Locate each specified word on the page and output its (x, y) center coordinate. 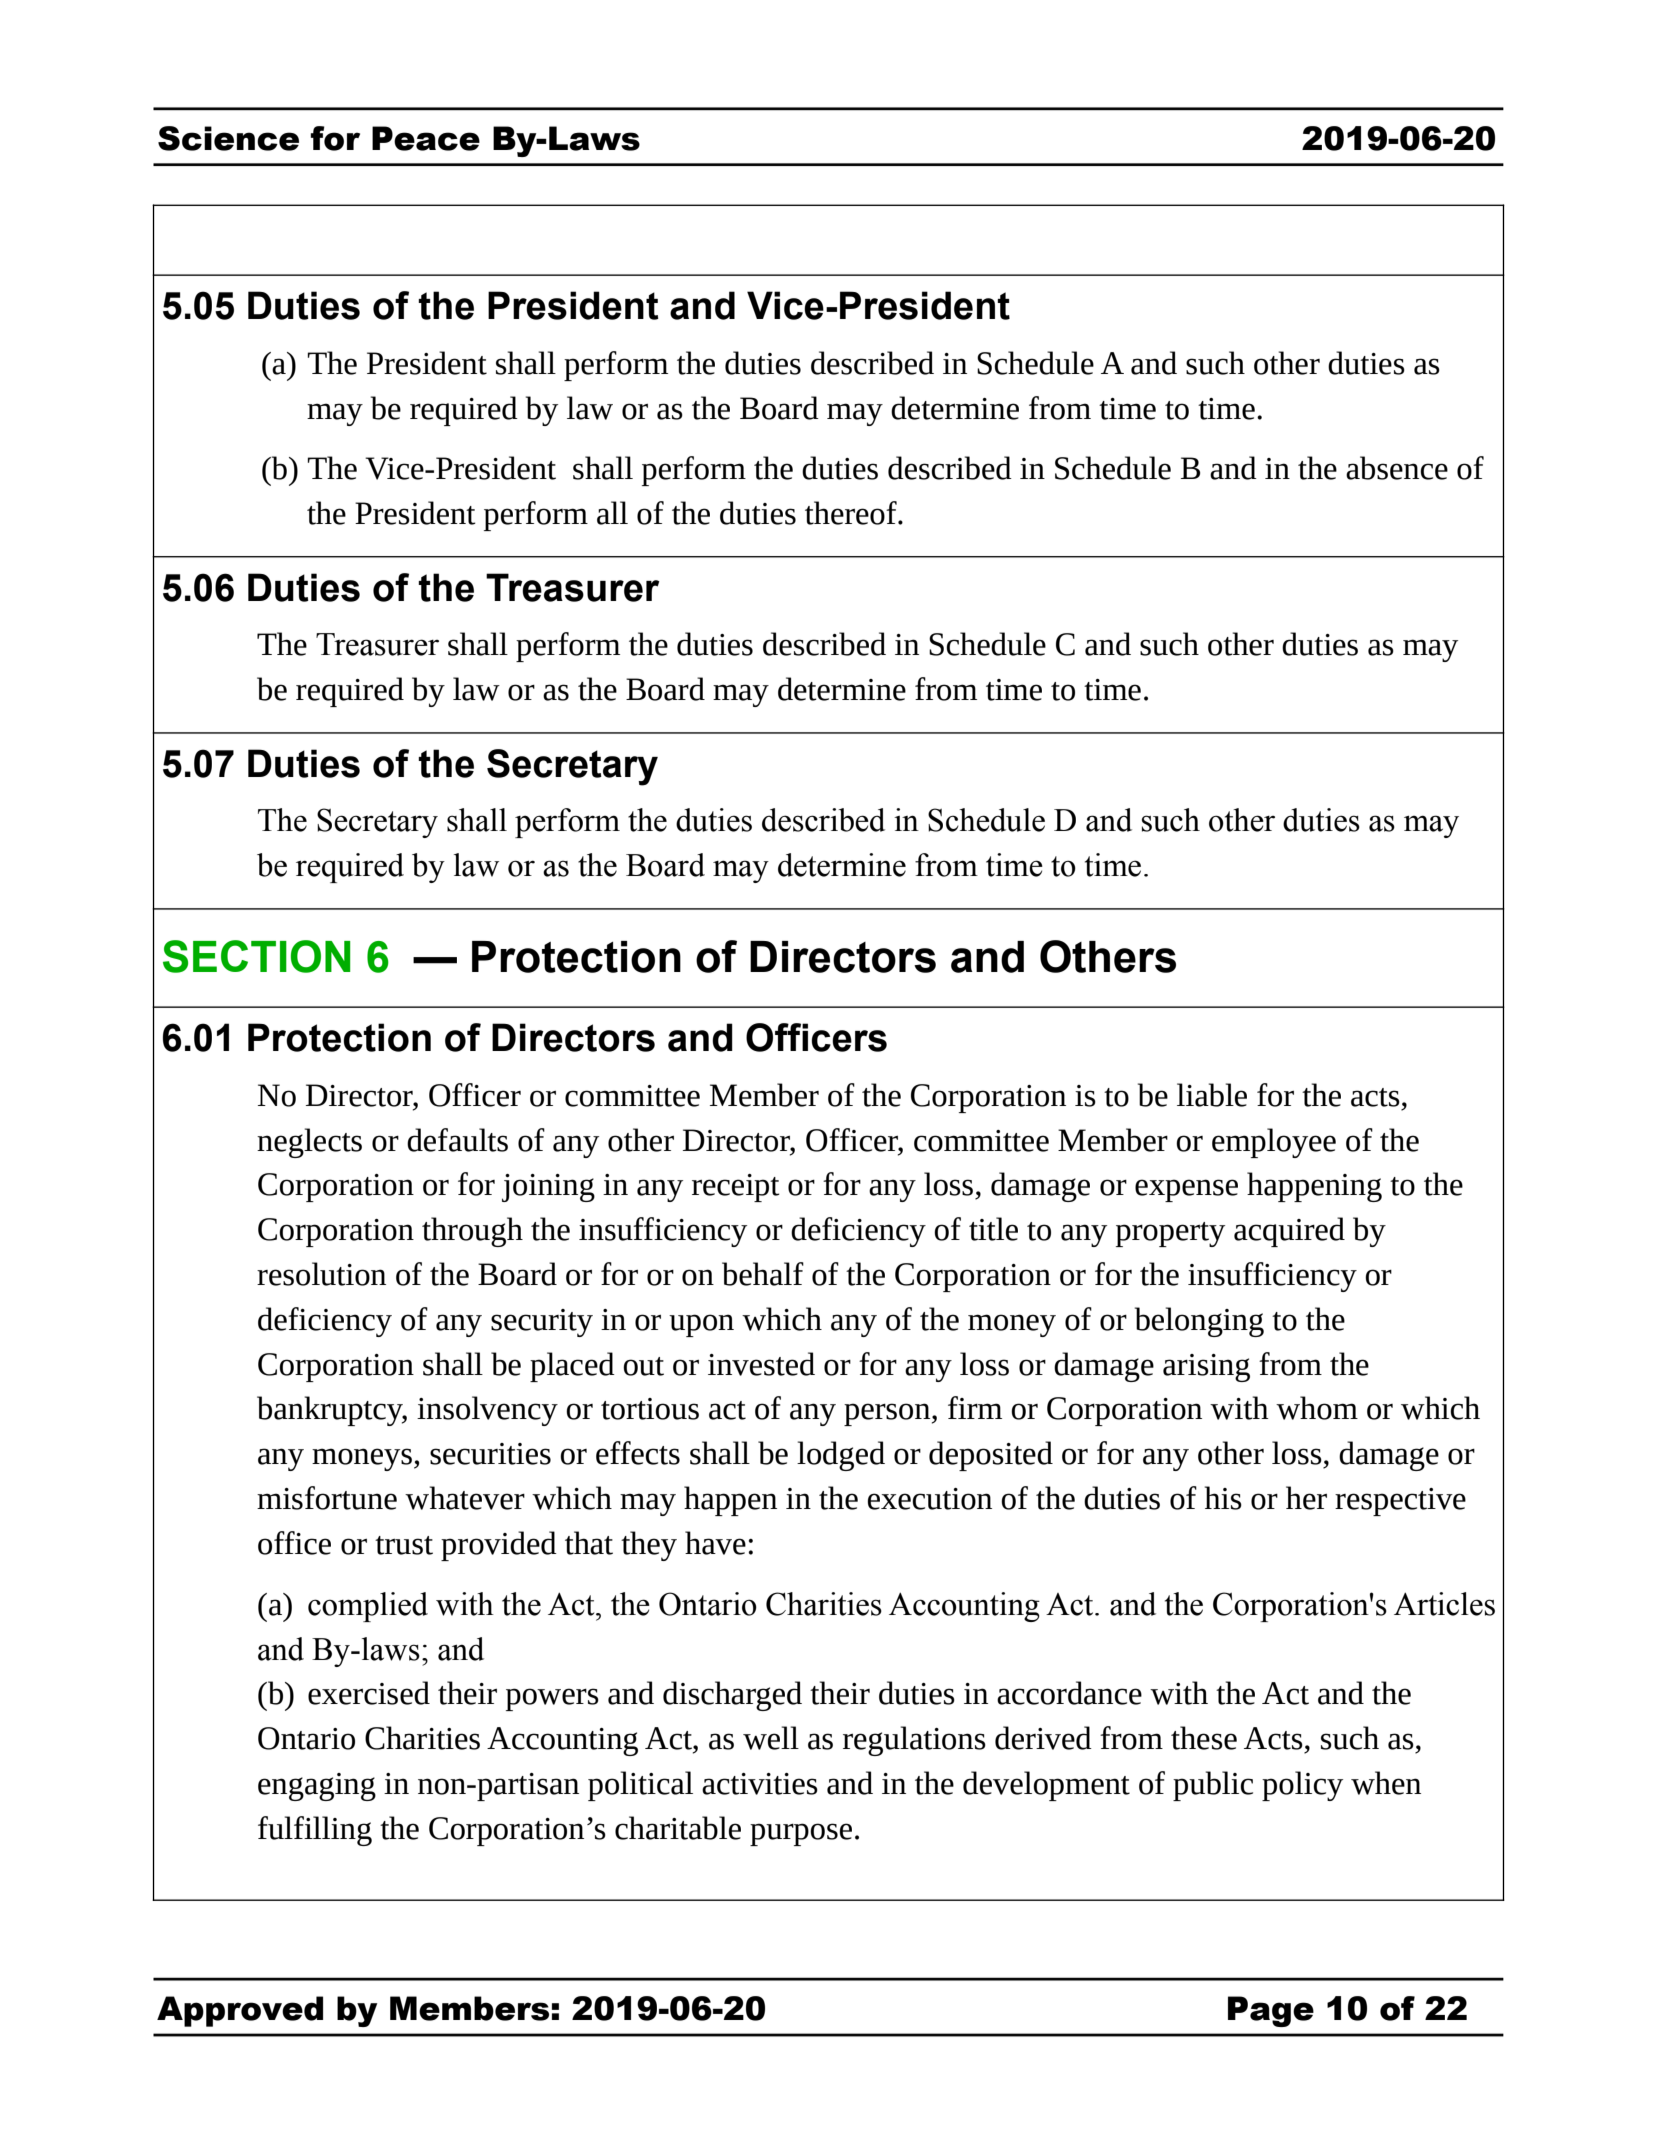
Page (1271, 2011)
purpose (801, 1834)
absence (1397, 468)
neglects (309, 1143)
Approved (240, 2011)
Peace (426, 138)
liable (1212, 1095)
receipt (736, 1188)
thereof (852, 513)
